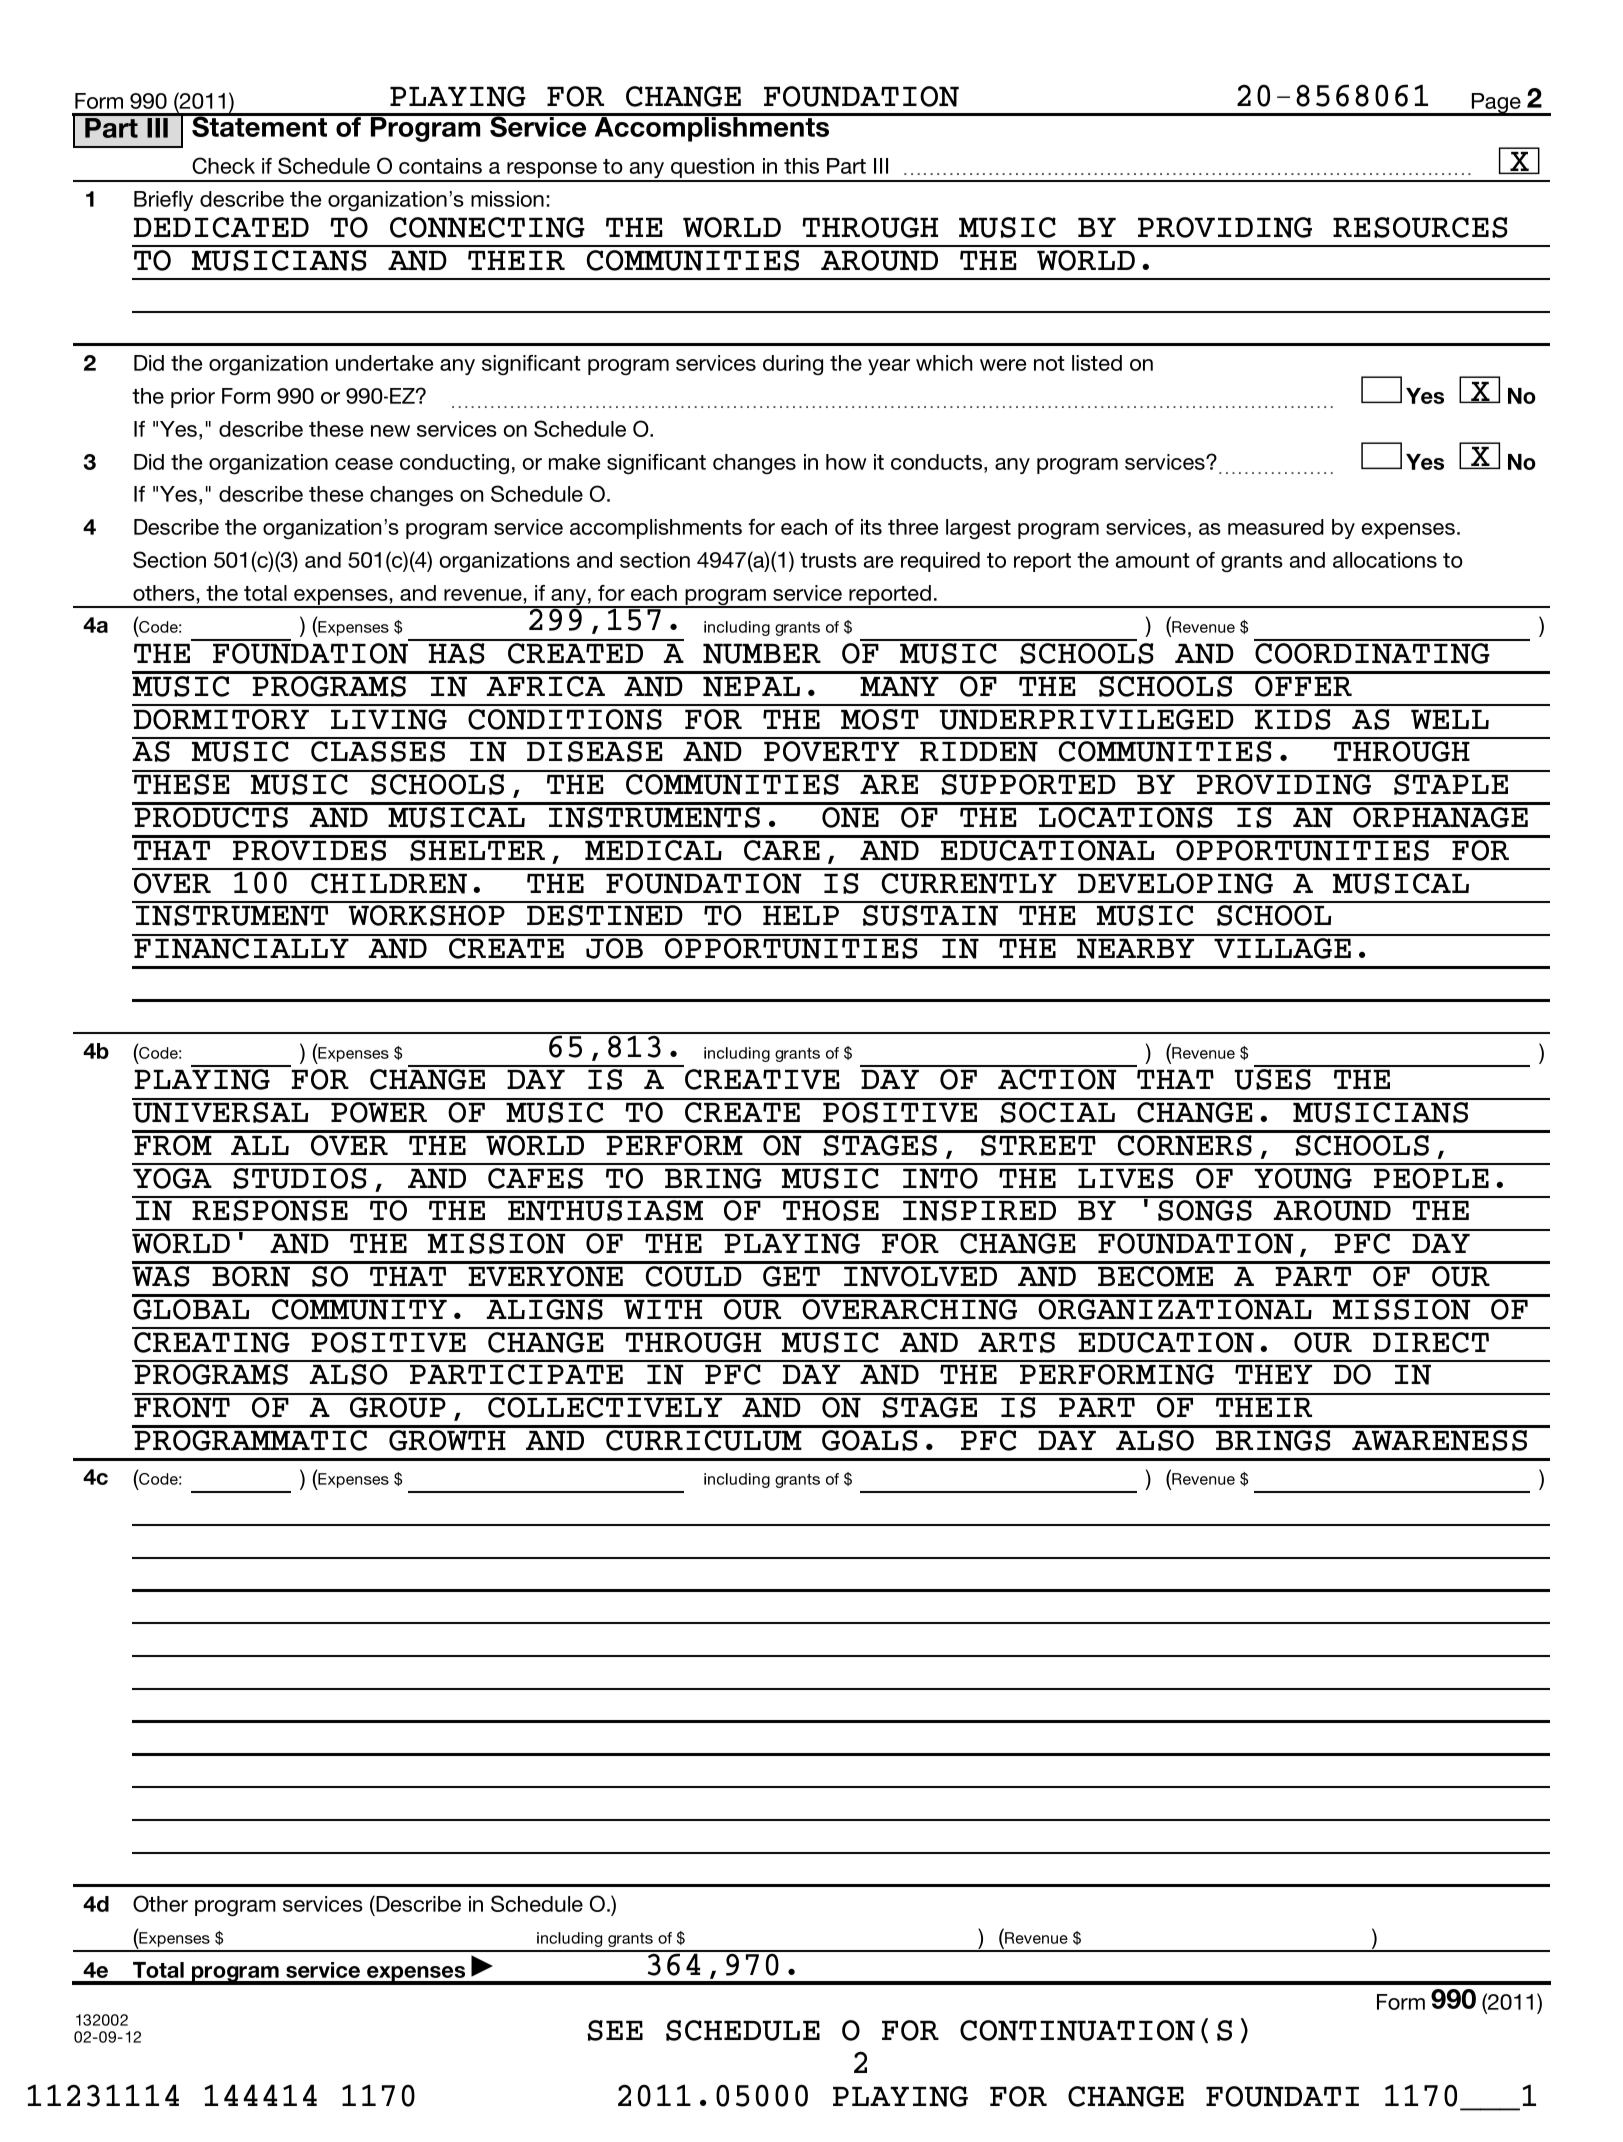  I want to click on THEY, so click(1273, 1374).
